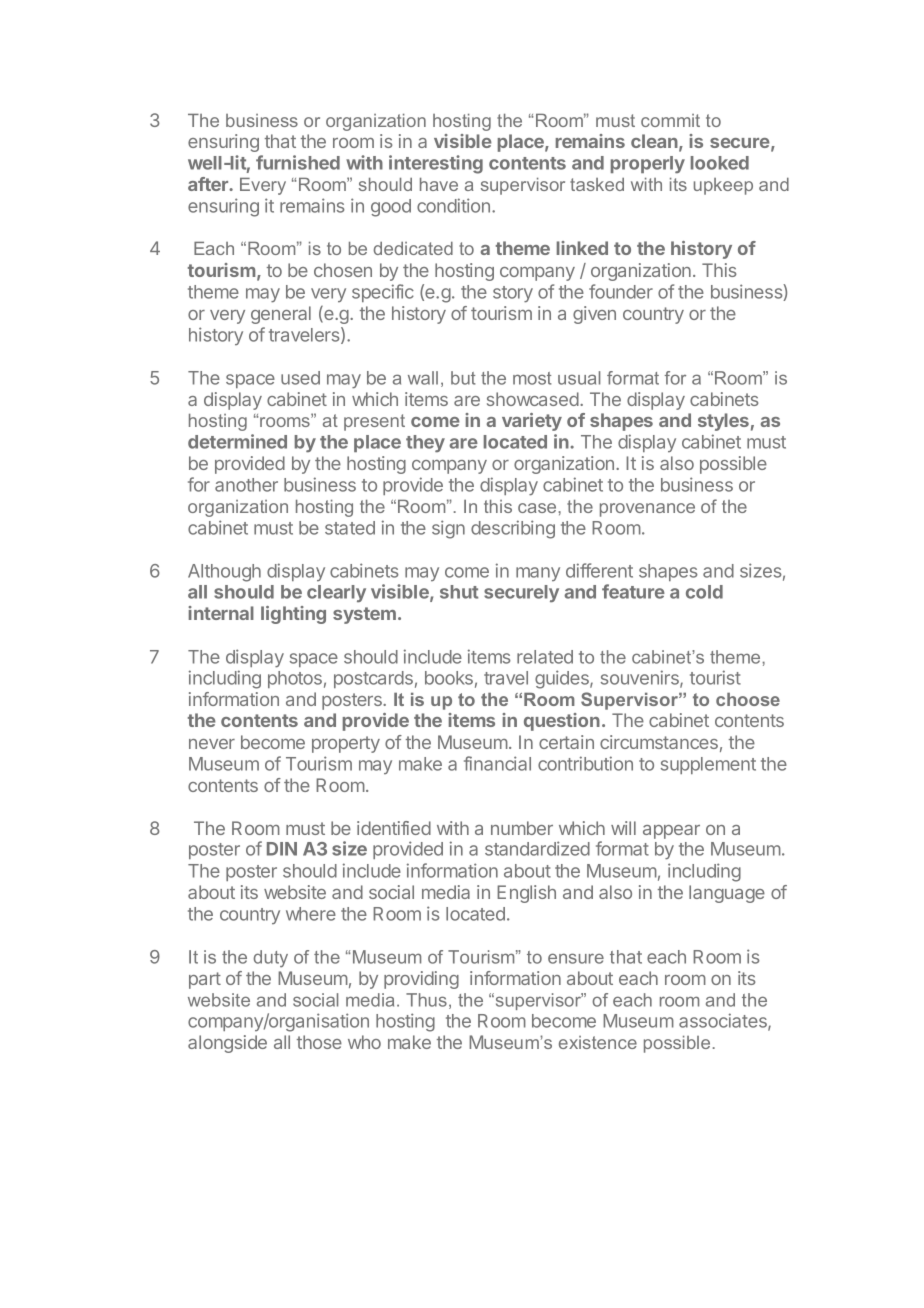 This document has height=1308, width=924. What do you see at coordinates (237, 441) in the document?
I see `determined` at bounding box center [237, 441].
